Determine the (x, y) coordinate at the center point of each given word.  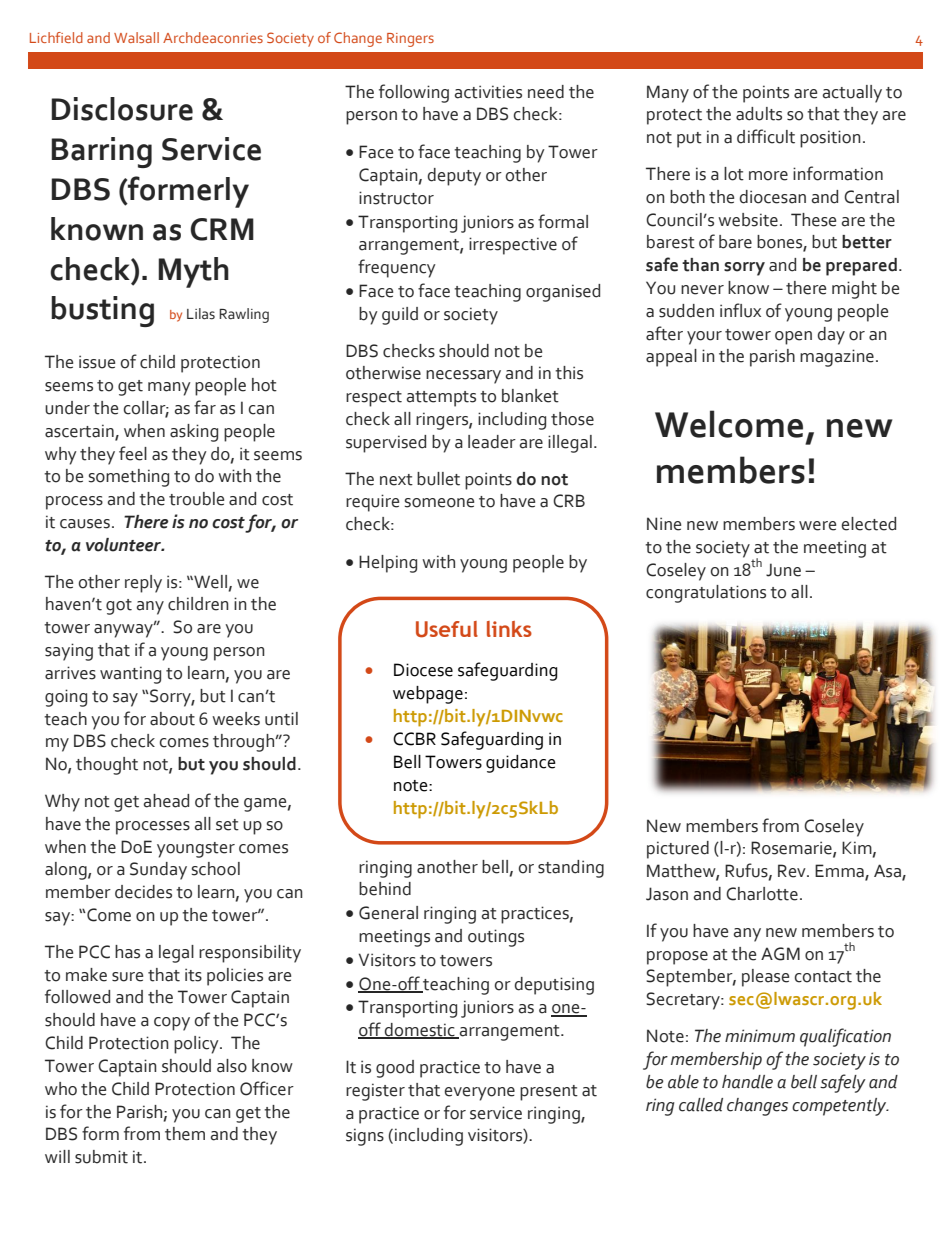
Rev (793, 871)
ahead (166, 801)
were (817, 526)
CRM (222, 229)
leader (492, 442)
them (185, 1134)
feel (133, 453)
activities (488, 92)
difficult (766, 136)
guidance (521, 764)
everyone (480, 1094)
